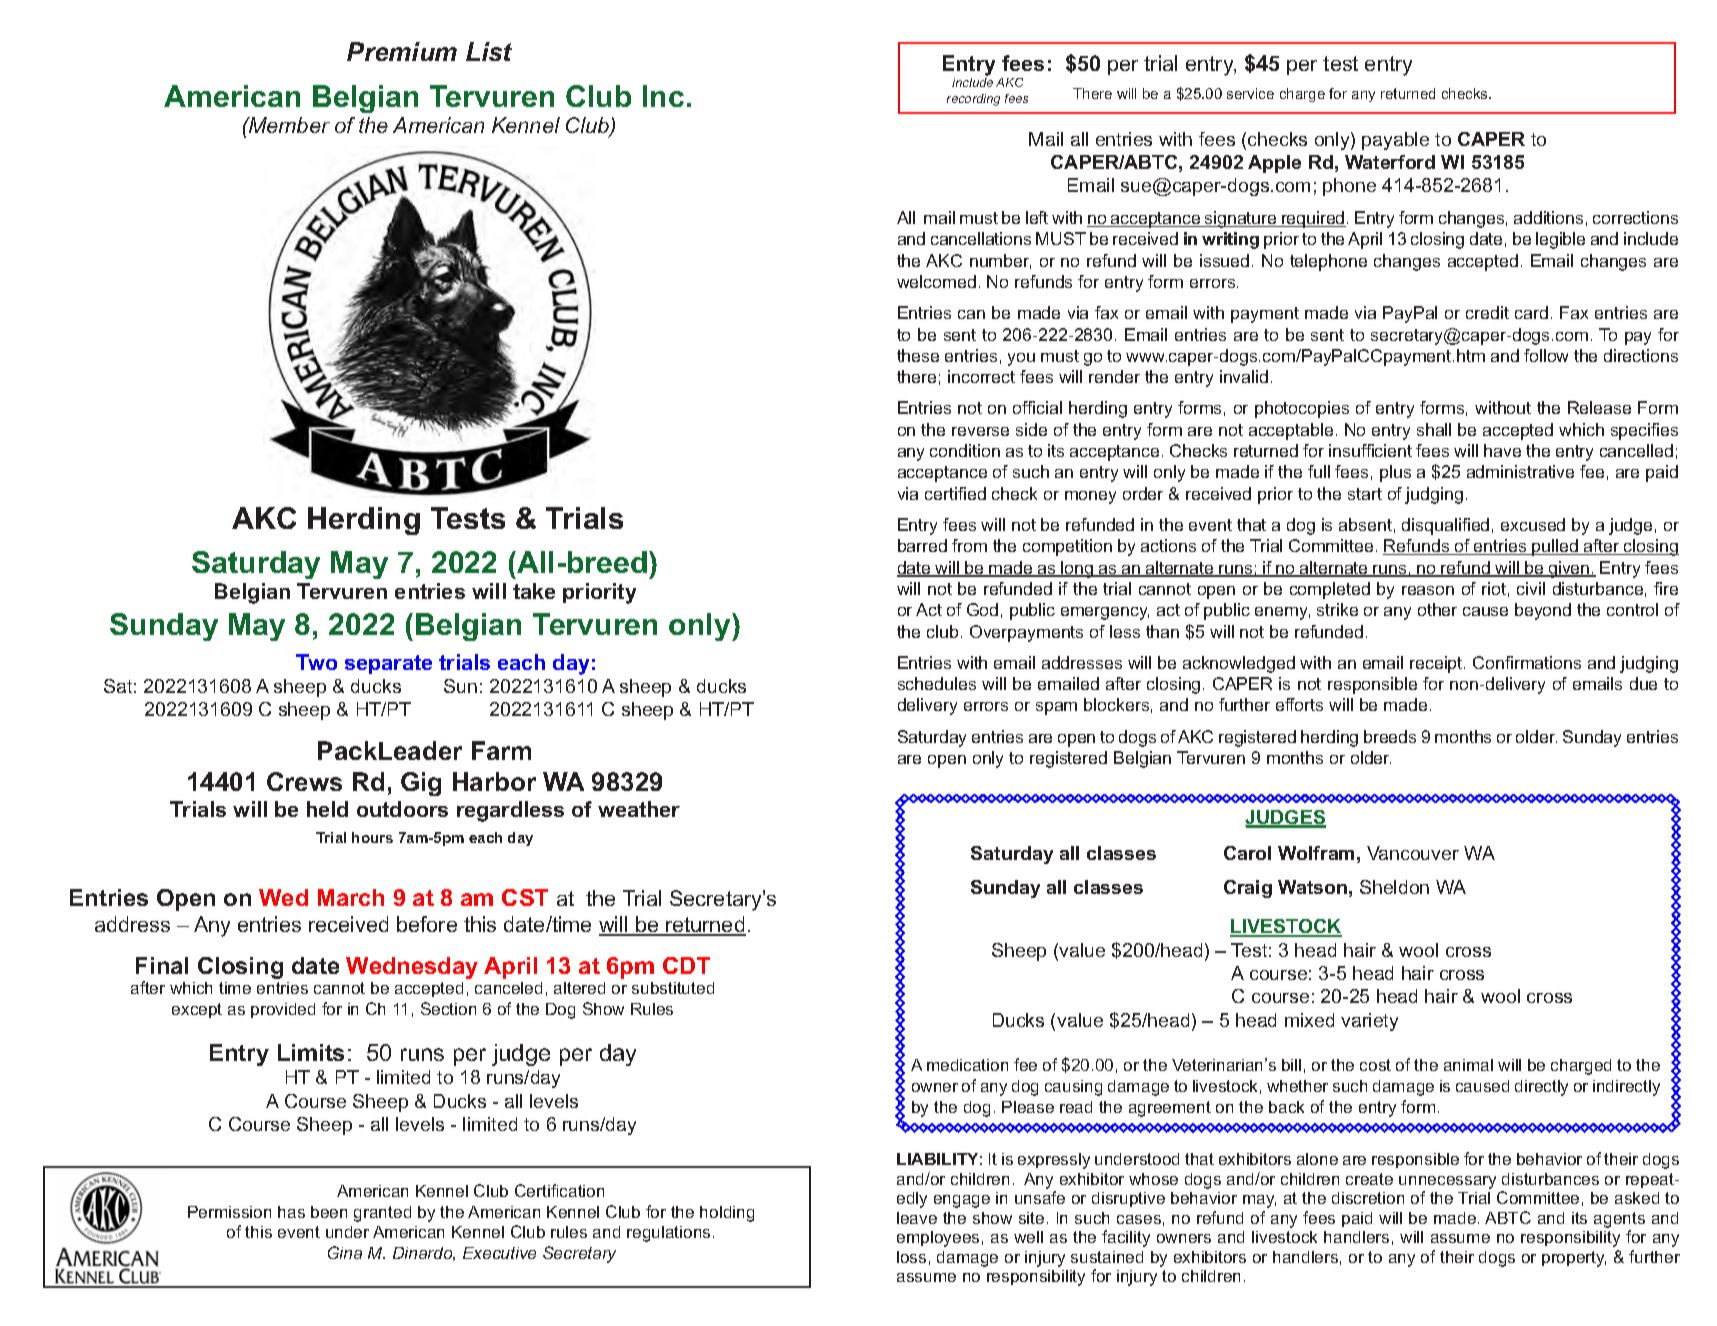 Image resolution: width=1717 pixels, height=1326 pixels. Describe the element at coordinates (1312, 887) in the image. I see `Watson` at that location.
